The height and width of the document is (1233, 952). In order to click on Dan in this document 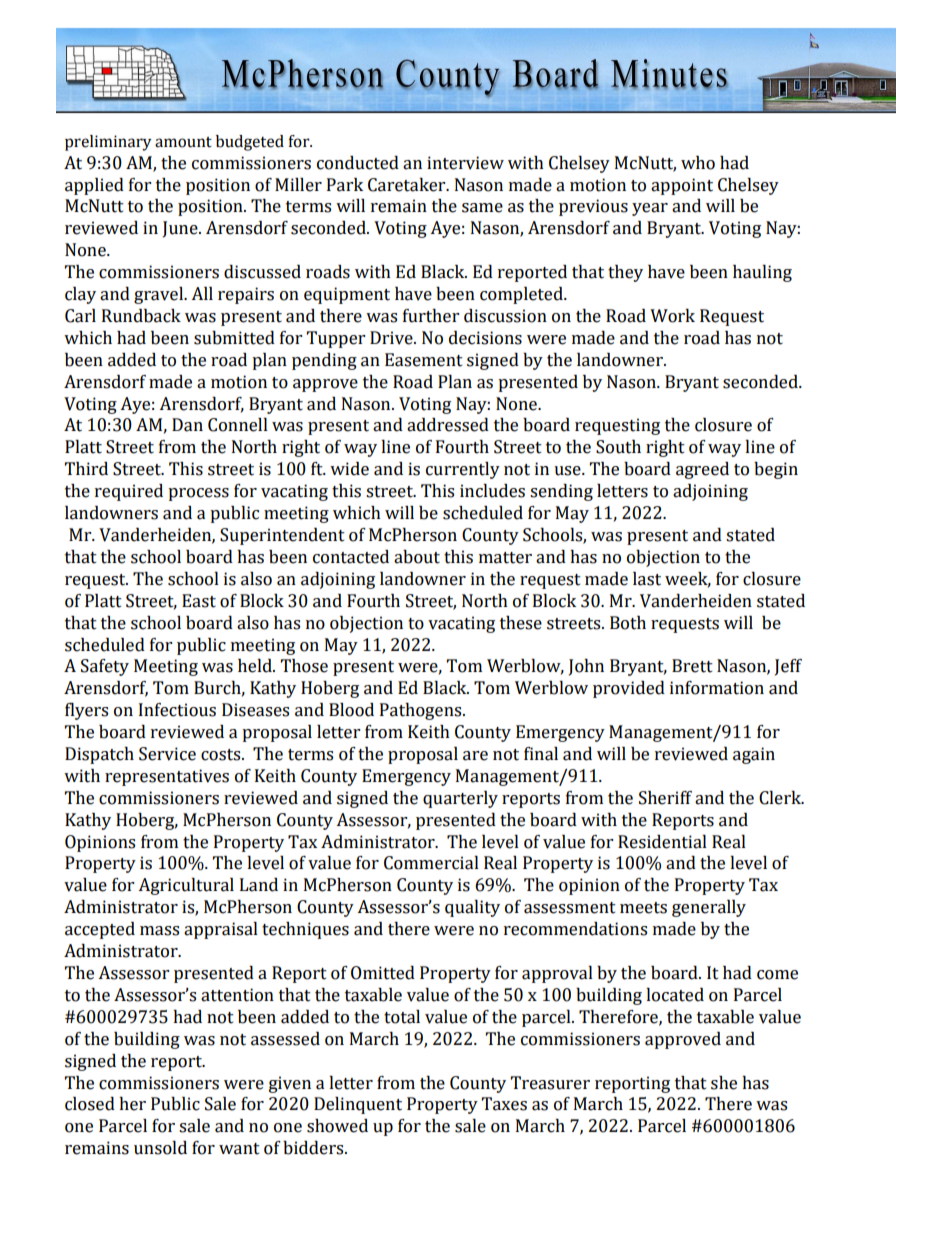, I will do `click(187, 425)`.
